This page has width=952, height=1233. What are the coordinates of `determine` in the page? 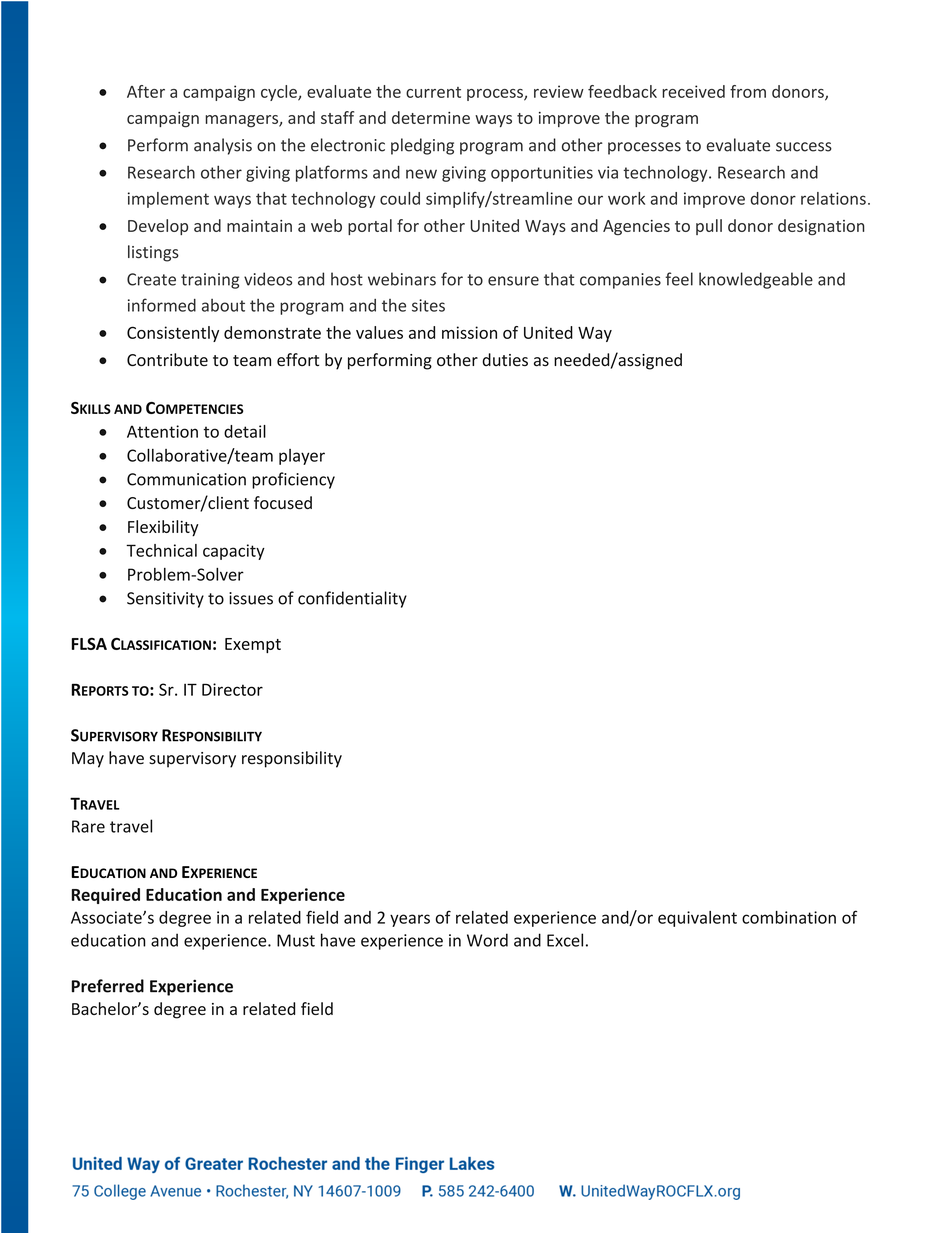 It's located at (431, 117).
